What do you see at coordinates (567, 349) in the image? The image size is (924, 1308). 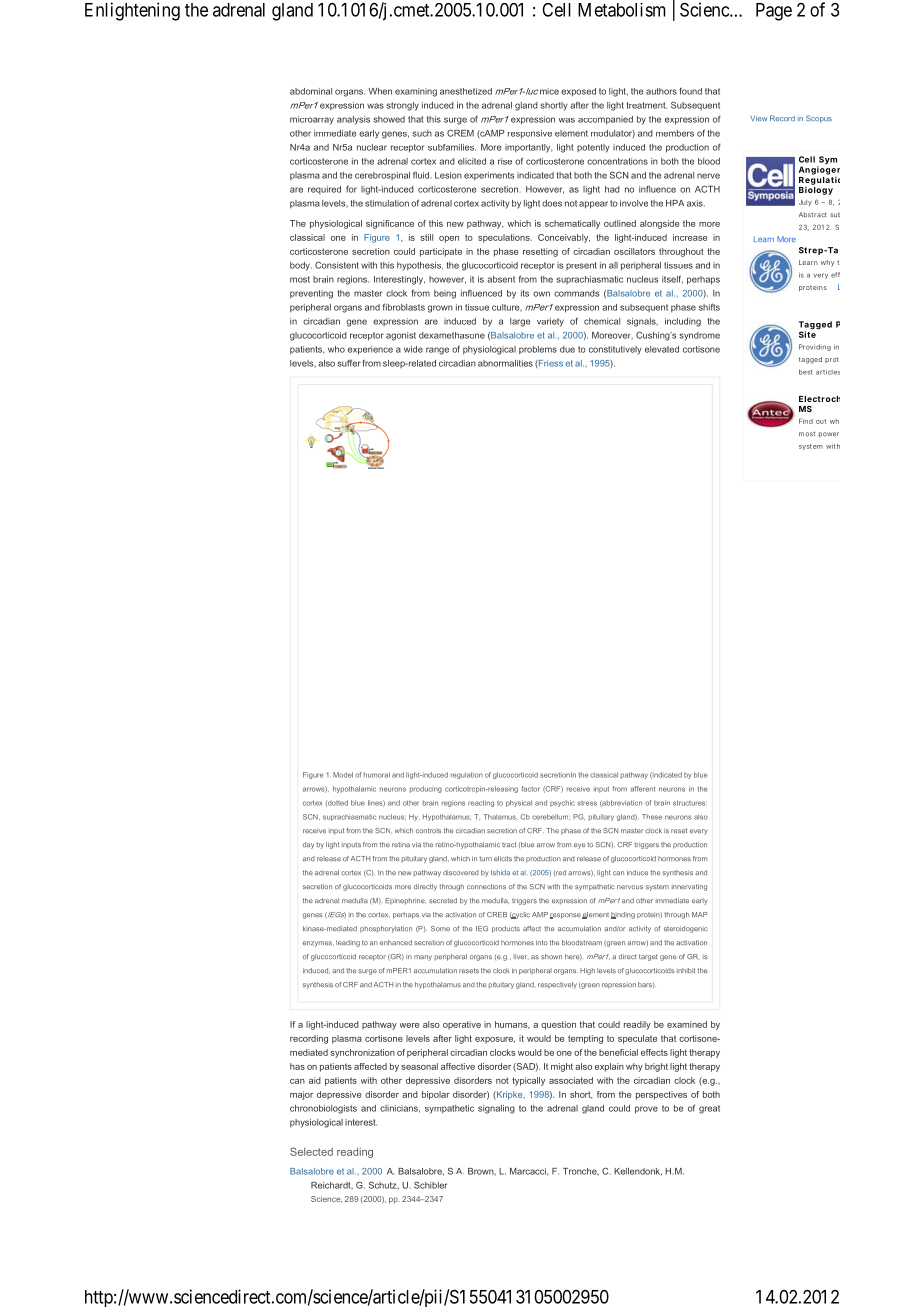 I see `due` at bounding box center [567, 349].
